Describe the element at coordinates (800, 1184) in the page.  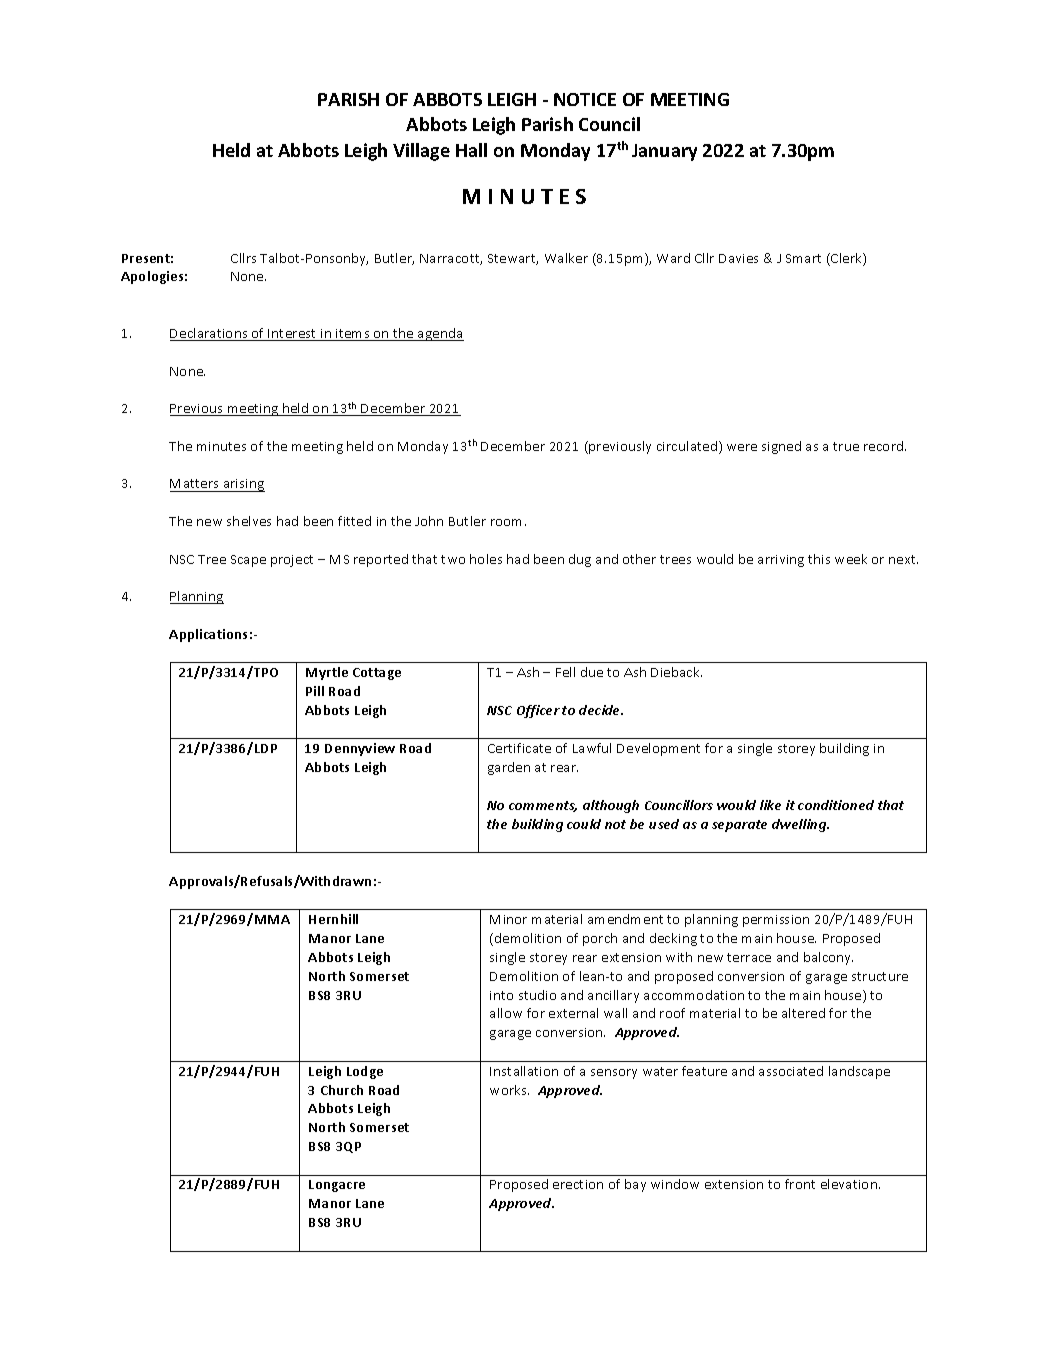
I see `front` at that location.
